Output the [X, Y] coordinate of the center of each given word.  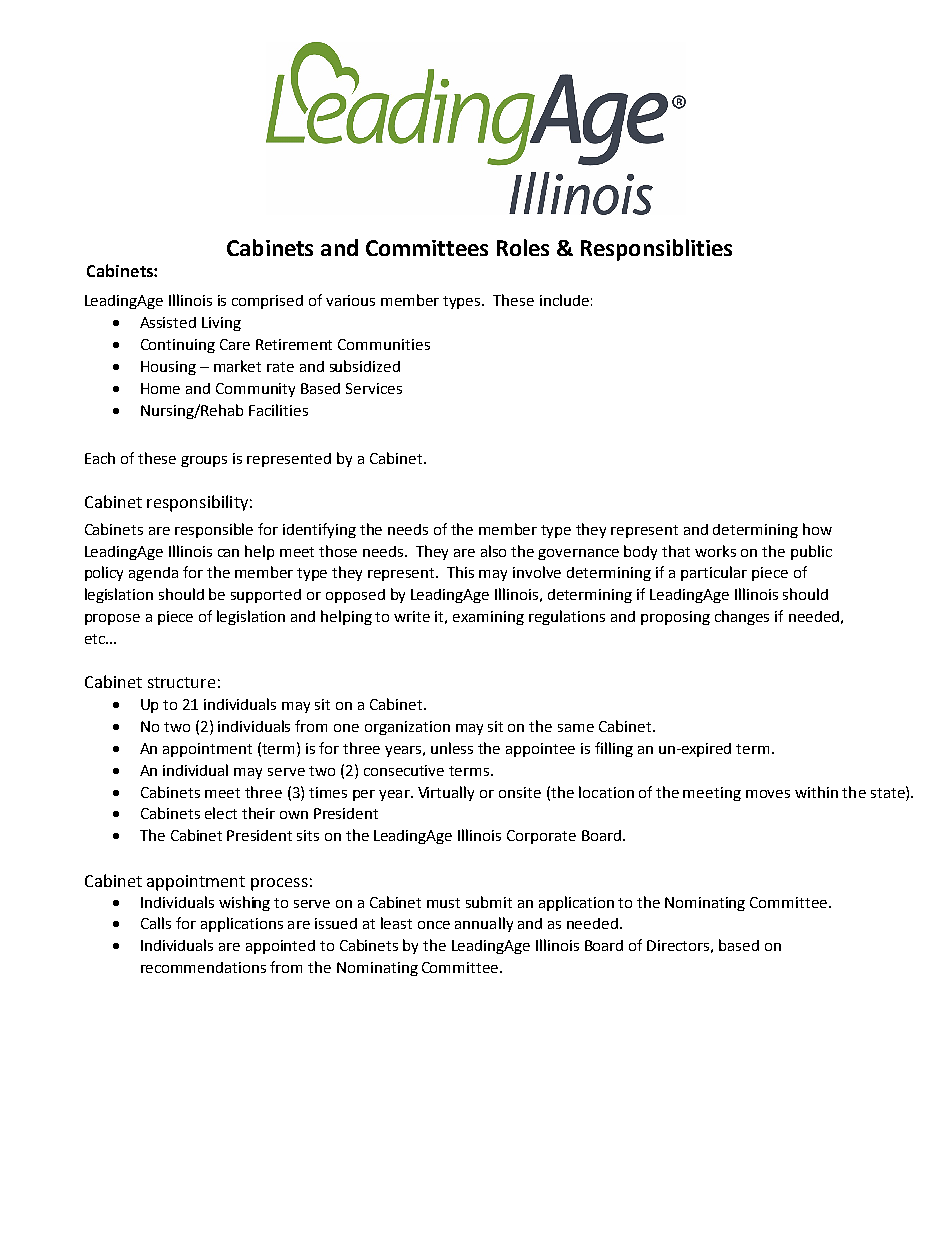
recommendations [203, 967]
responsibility [197, 503]
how [817, 529]
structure [181, 682]
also [493, 551]
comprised [267, 302]
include [564, 300]
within [816, 792]
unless [452, 748]
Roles [523, 247]
